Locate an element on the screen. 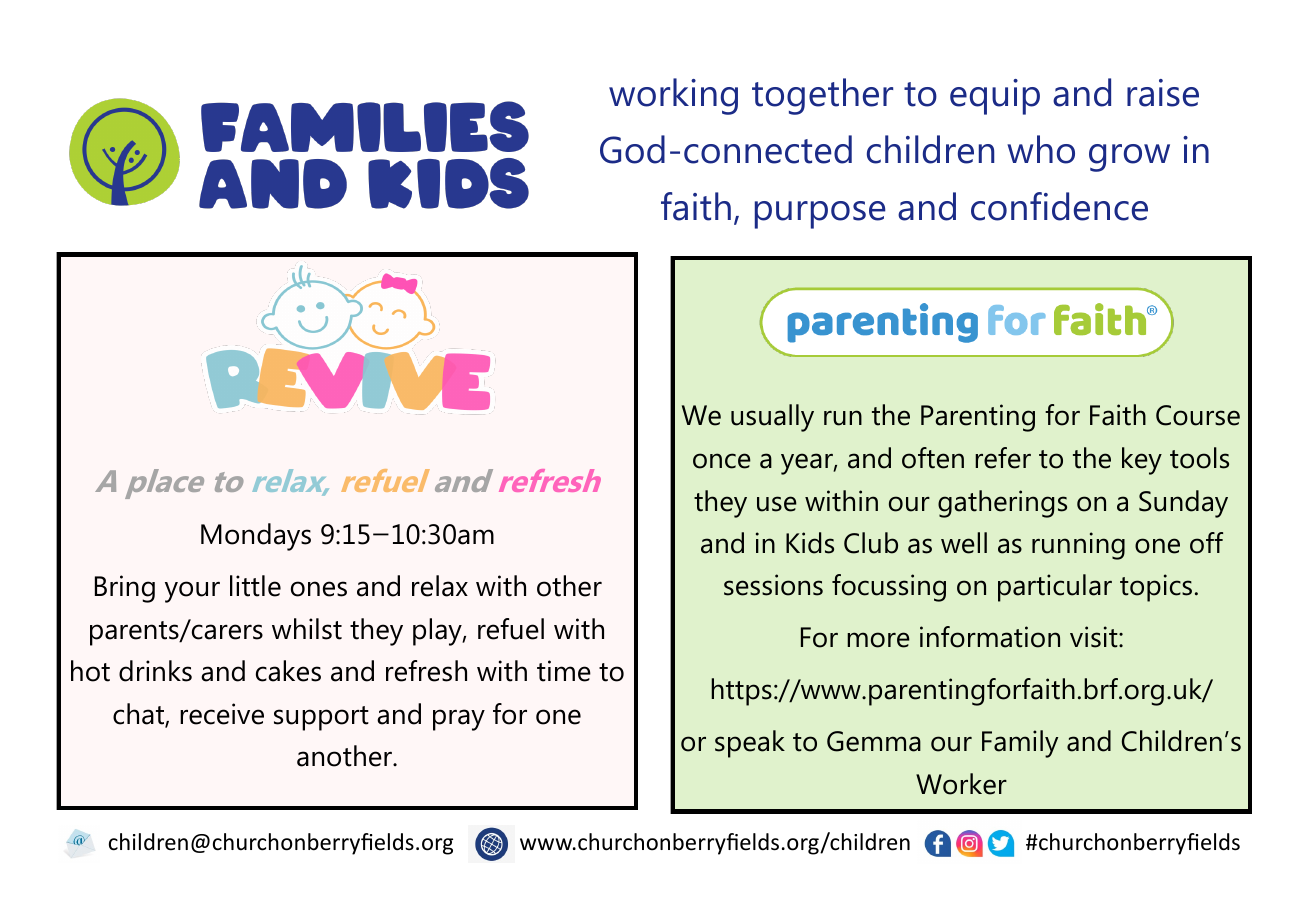 This screenshot has height=924, width=1308. receive is located at coordinates (222, 714).
